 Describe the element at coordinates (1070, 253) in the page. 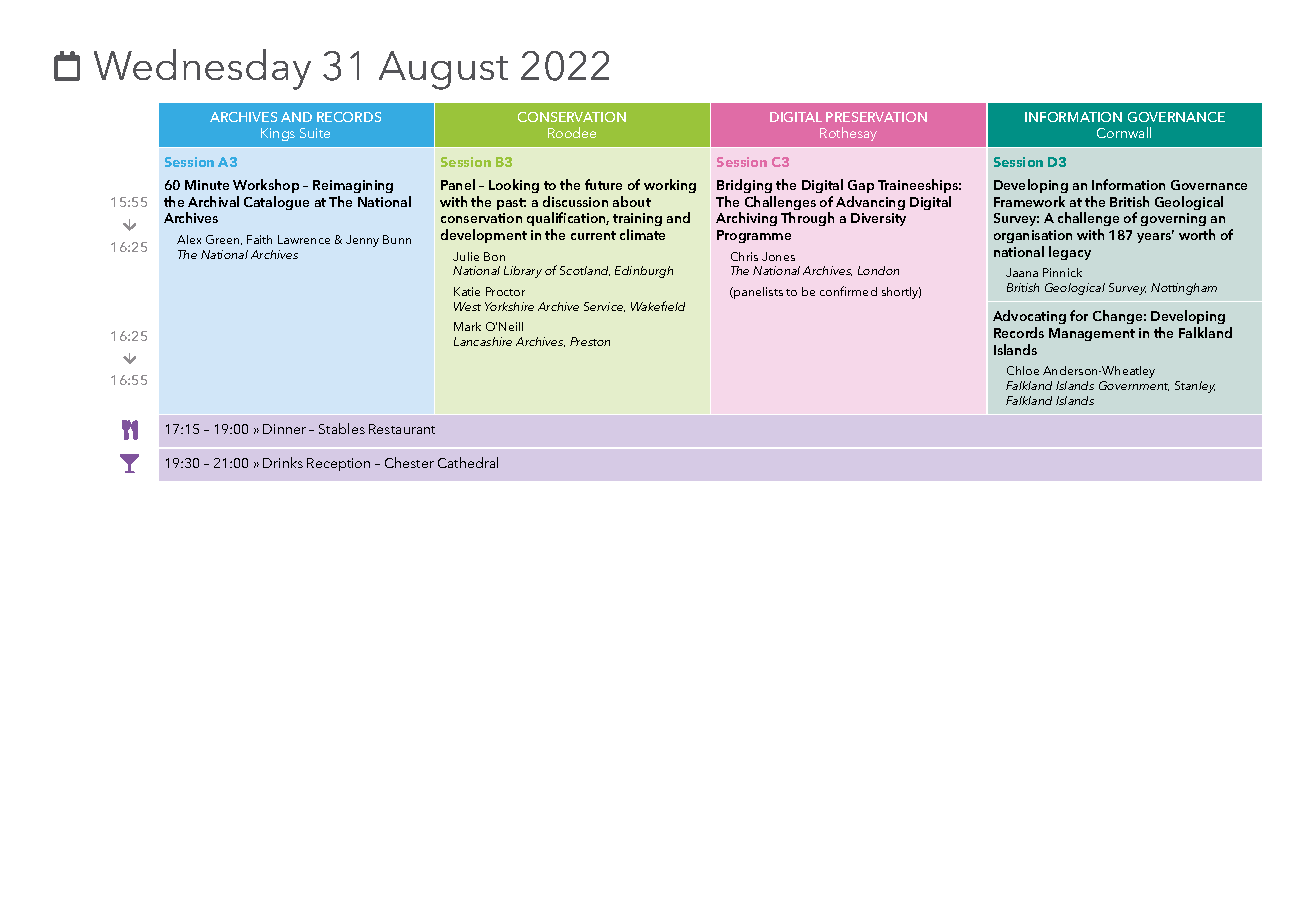

I see `legacy` at that location.
